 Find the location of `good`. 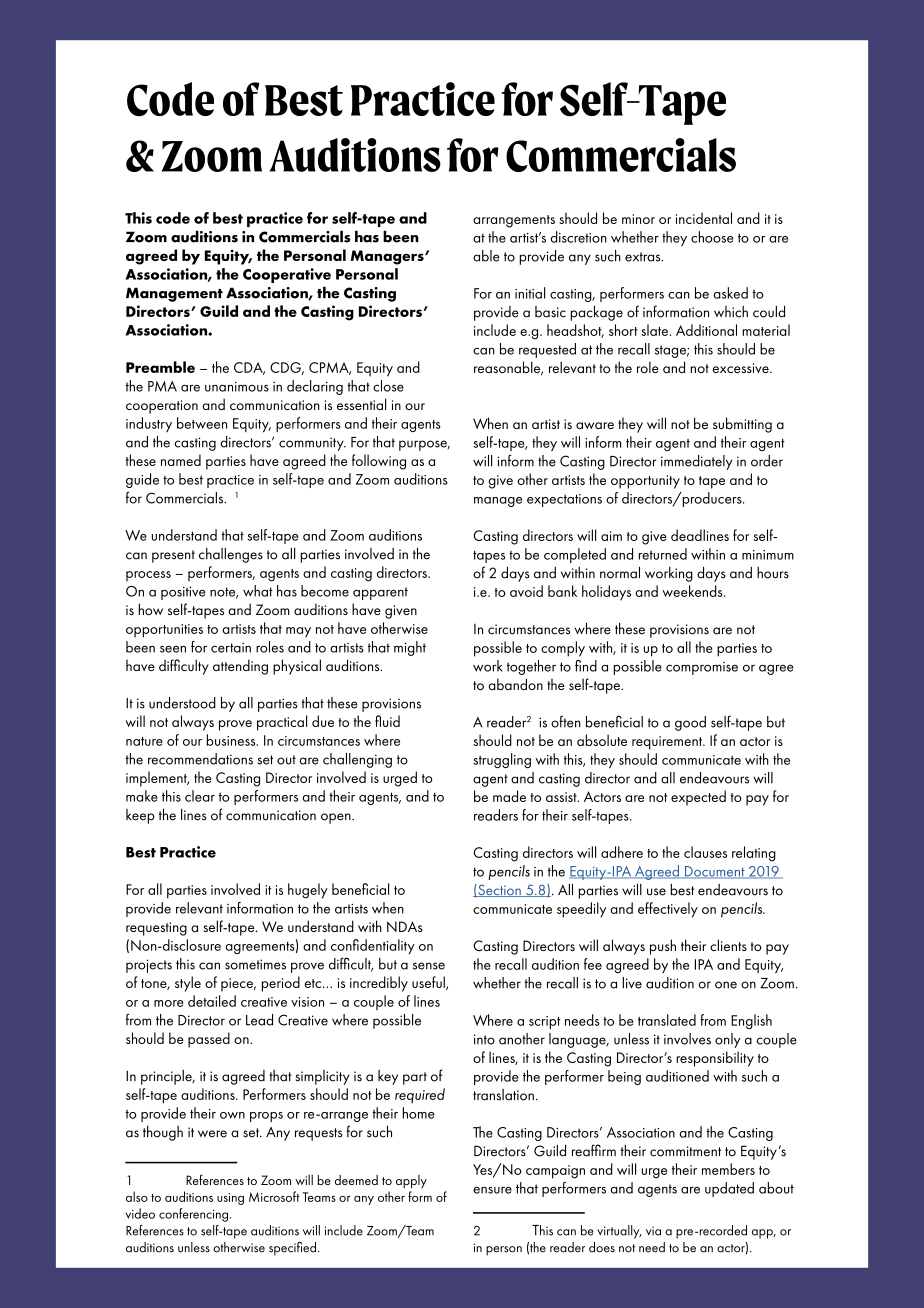

good is located at coordinates (690, 723).
